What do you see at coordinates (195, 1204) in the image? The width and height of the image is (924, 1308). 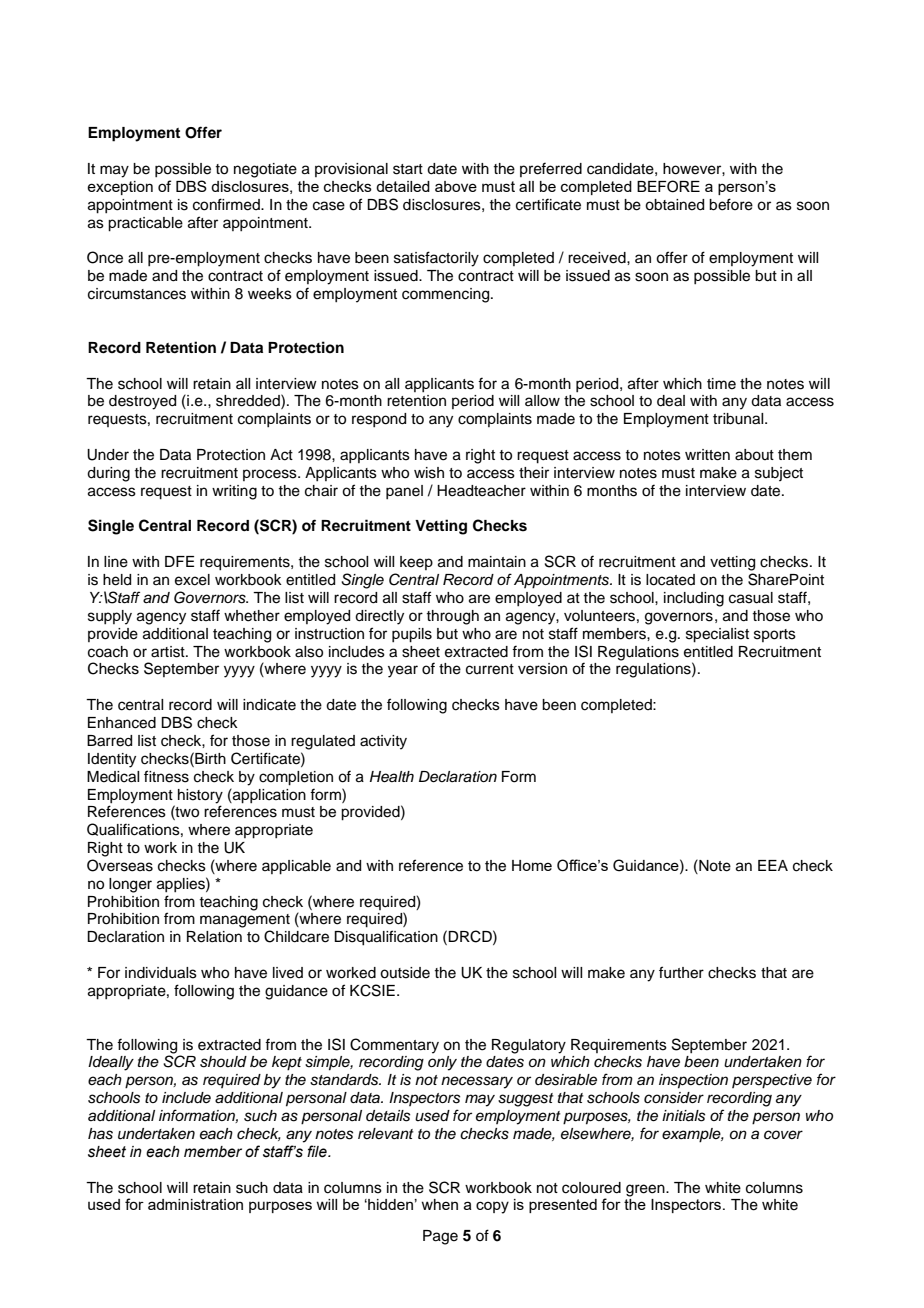 I see `administration` at bounding box center [195, 1204].
